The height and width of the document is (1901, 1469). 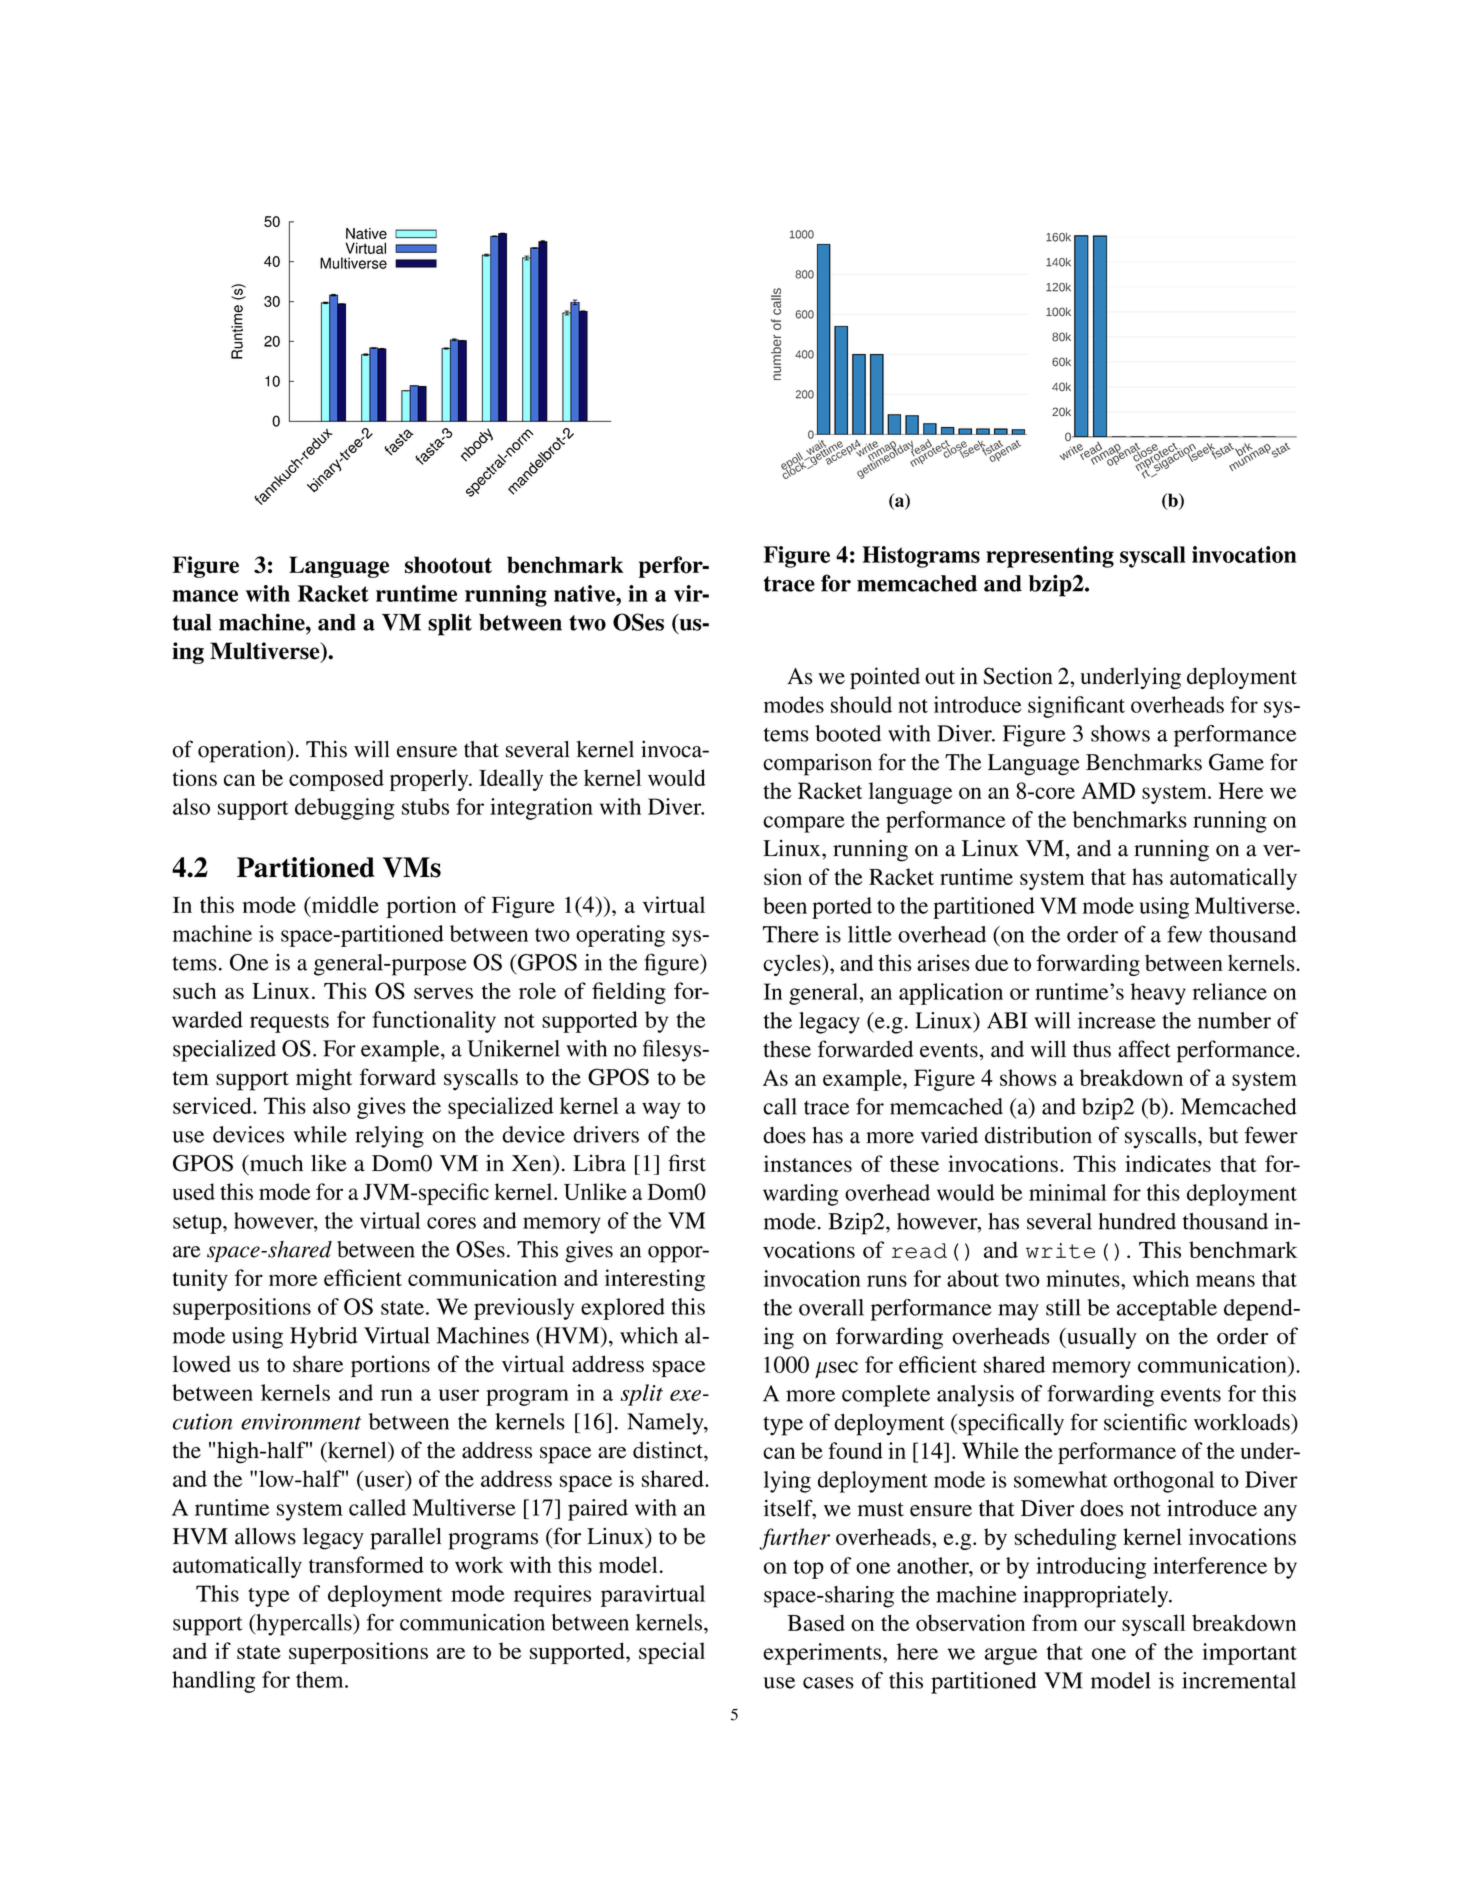 I want to click on representing, so click(x=1050, y=557).
